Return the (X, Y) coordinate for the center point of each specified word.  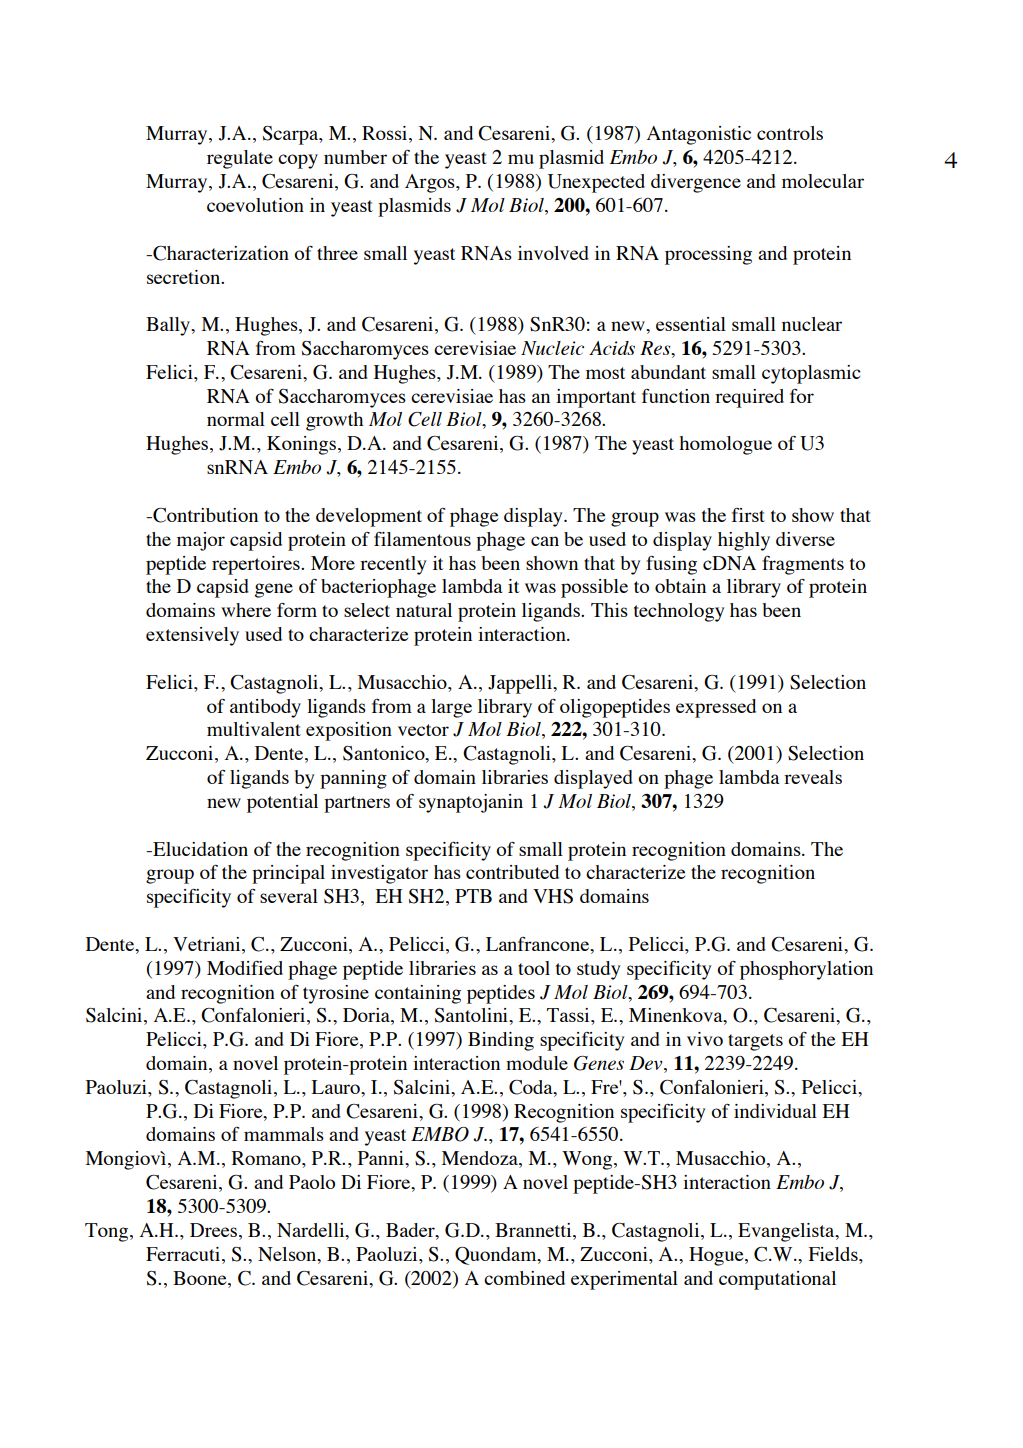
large (451, 708)
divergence (696, 183)
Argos (431, 183)
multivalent (254, 729)
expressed (716, 708)
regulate (240, 159)
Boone (201, 1278)
